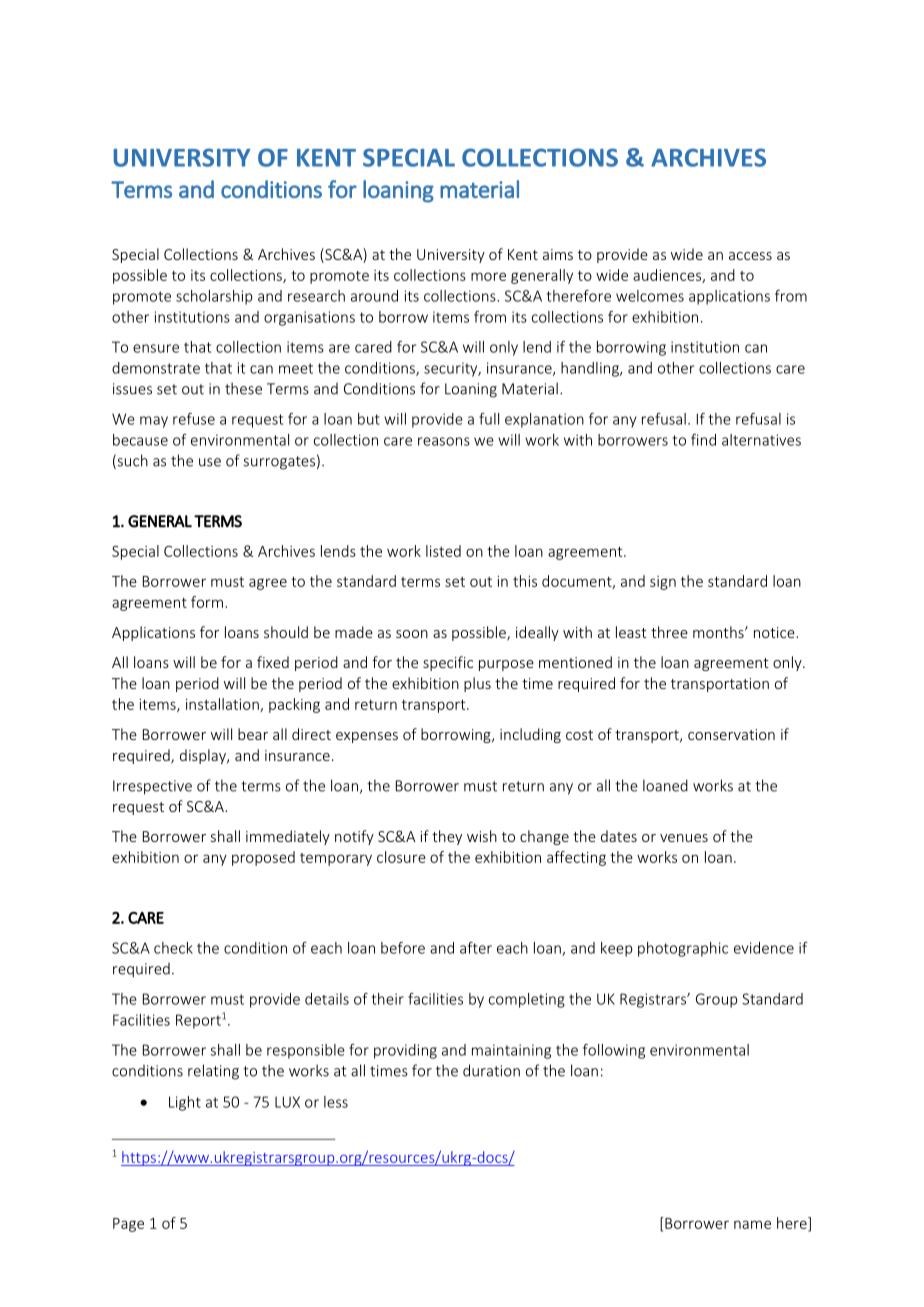 Image resolution: width=924 pixels, height=1307 pixels. I want to click on more, so click(488, 276).
